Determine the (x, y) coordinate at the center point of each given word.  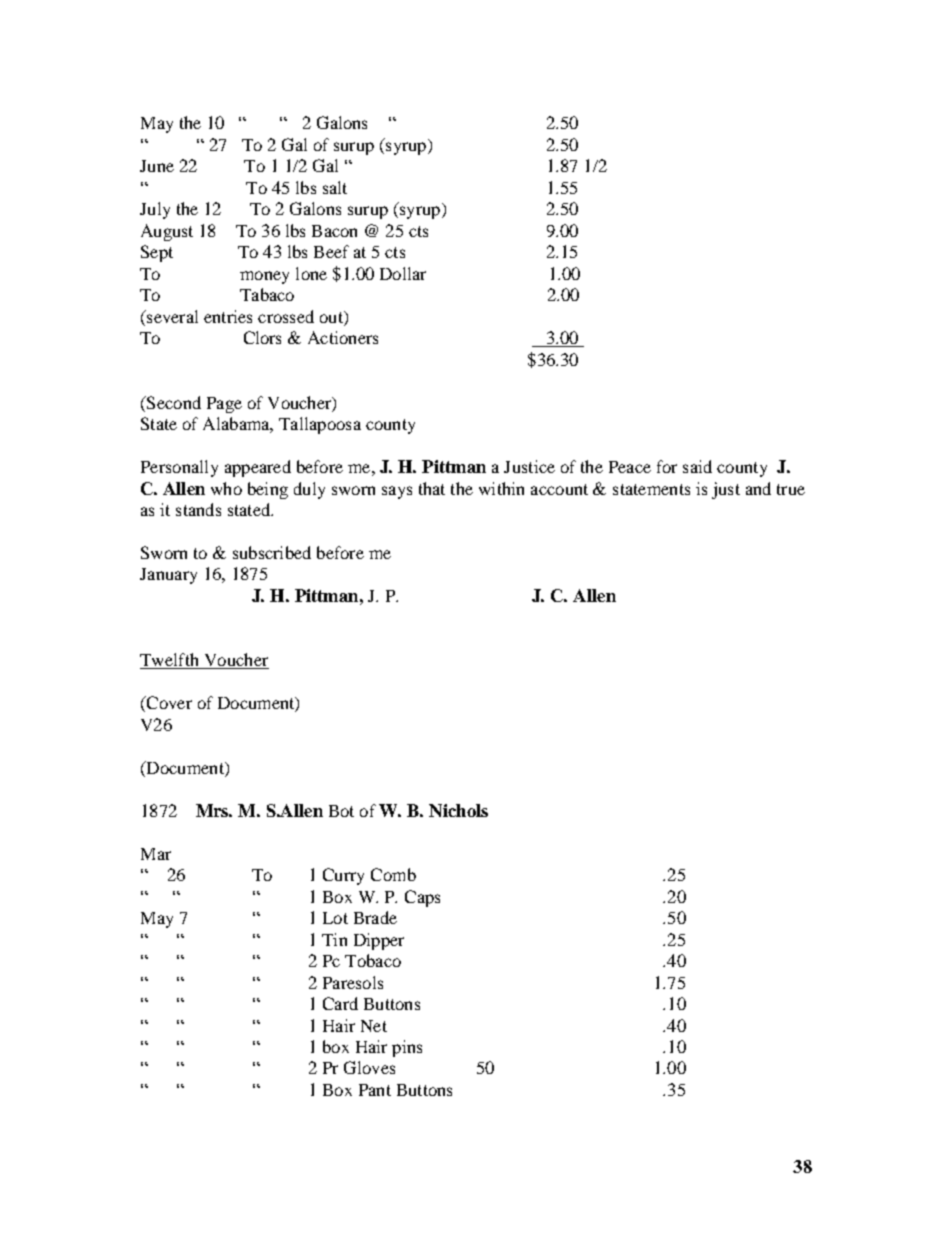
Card (340, 1003)
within (501, 488)
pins (407, 1048)
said (697, 466)
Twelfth (170, 661)
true (791, 489)
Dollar (403, 273)
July (155, 210)
